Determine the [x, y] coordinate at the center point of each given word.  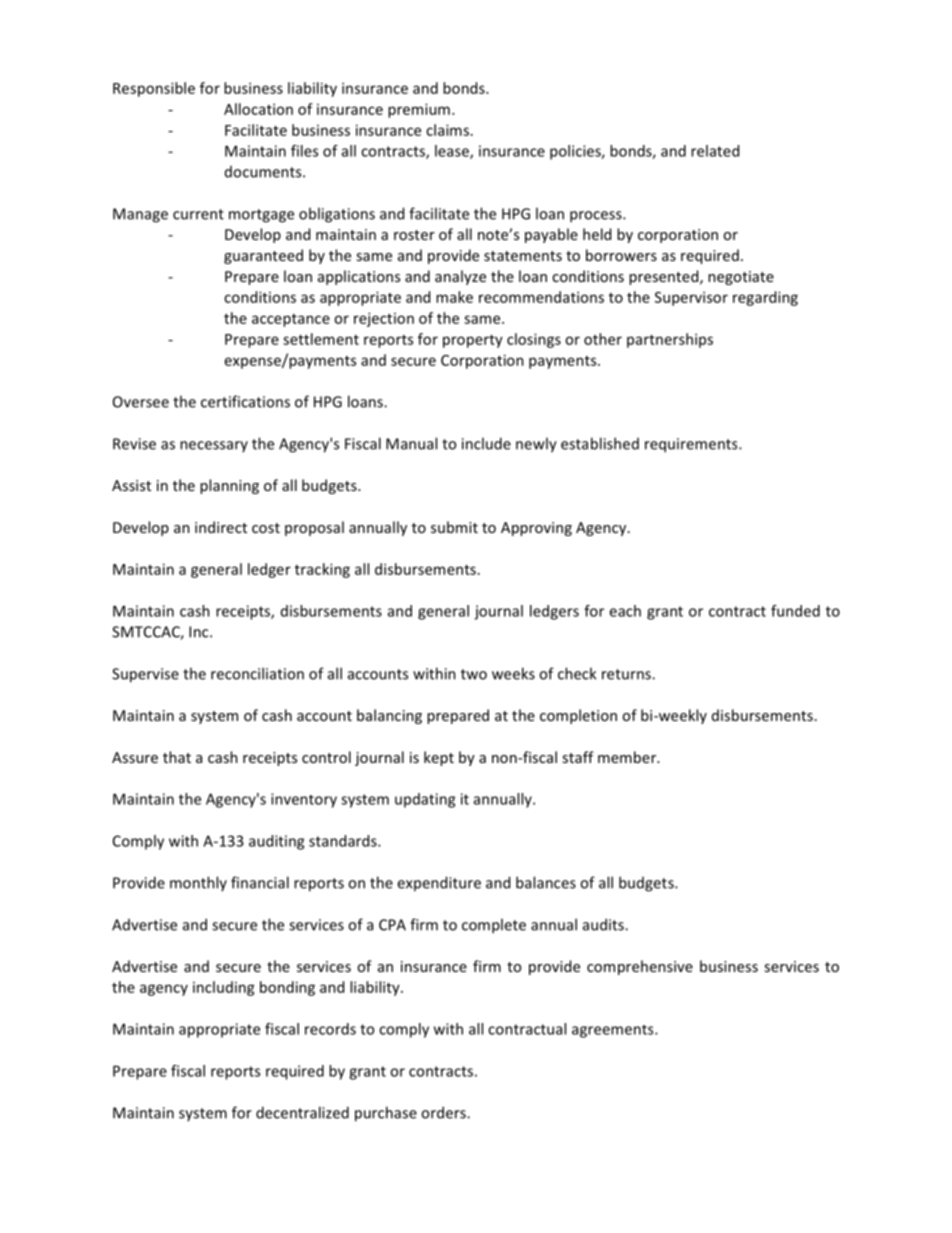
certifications [245, 401]
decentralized [302, 1112]
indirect [221, 527]
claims [447, 130]
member [628, 757]
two [474, 674]
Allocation [258, 109]
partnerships [670, 340]
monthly [198, 883]
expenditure [439, 883]
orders [444, 1112]
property [473, 341]
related [715, 151]
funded [795, 611]
